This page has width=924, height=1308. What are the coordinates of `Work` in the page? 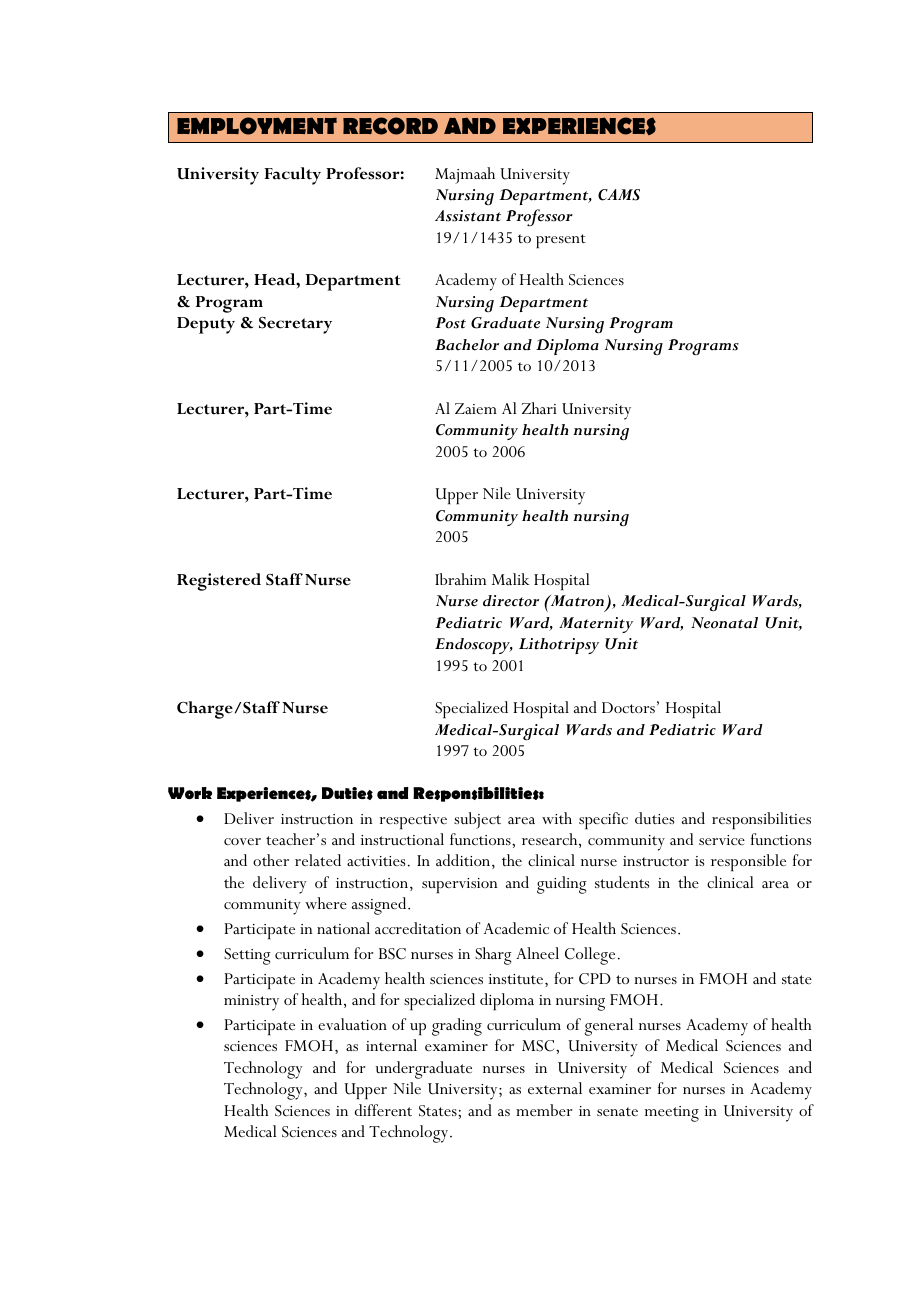 It's located at (190, 793).
